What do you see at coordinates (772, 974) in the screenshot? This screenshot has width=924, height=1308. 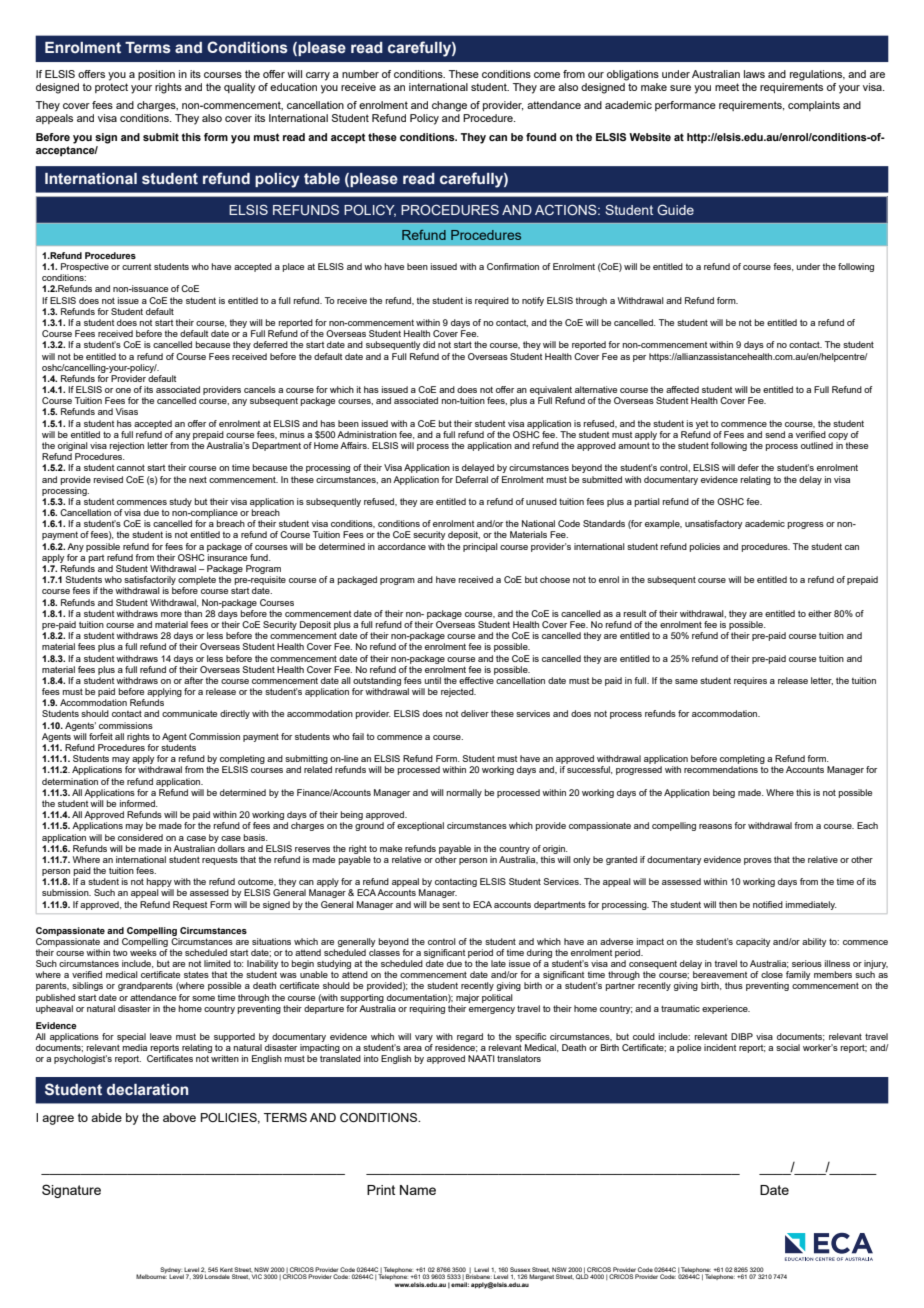 I see `close` at bounding box center [772, 974].
